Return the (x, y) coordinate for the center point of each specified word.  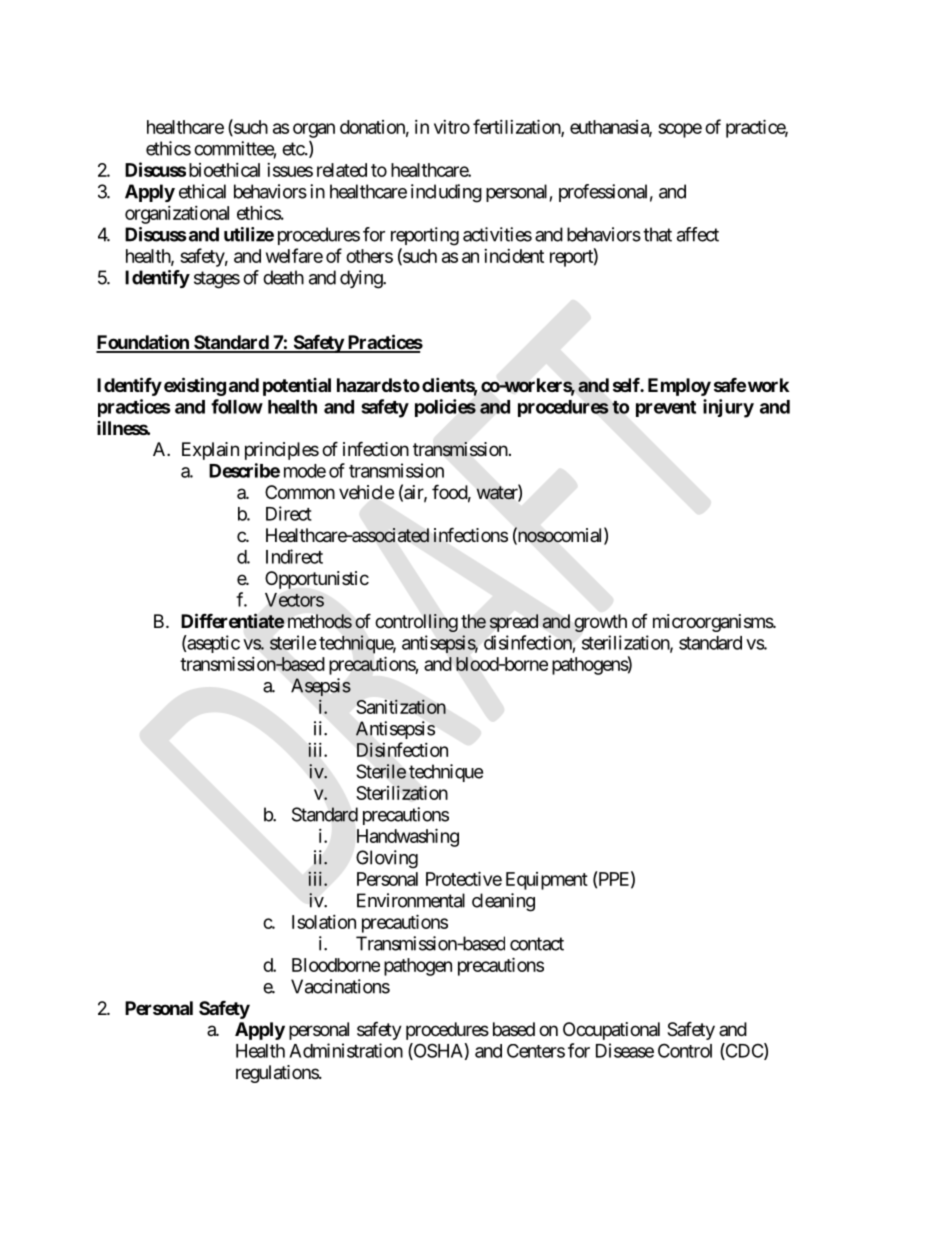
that (657, 234)
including (446, 193)
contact (537, 944)
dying (362, 279)
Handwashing (408, 837)
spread (514, 623)
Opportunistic (317, 580)
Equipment (547, 881)
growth (600, 623)
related (342, 170)
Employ (679, 387)
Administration (346, 1050)
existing (195, 386)
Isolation (324, 922)
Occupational (611, 1031)
